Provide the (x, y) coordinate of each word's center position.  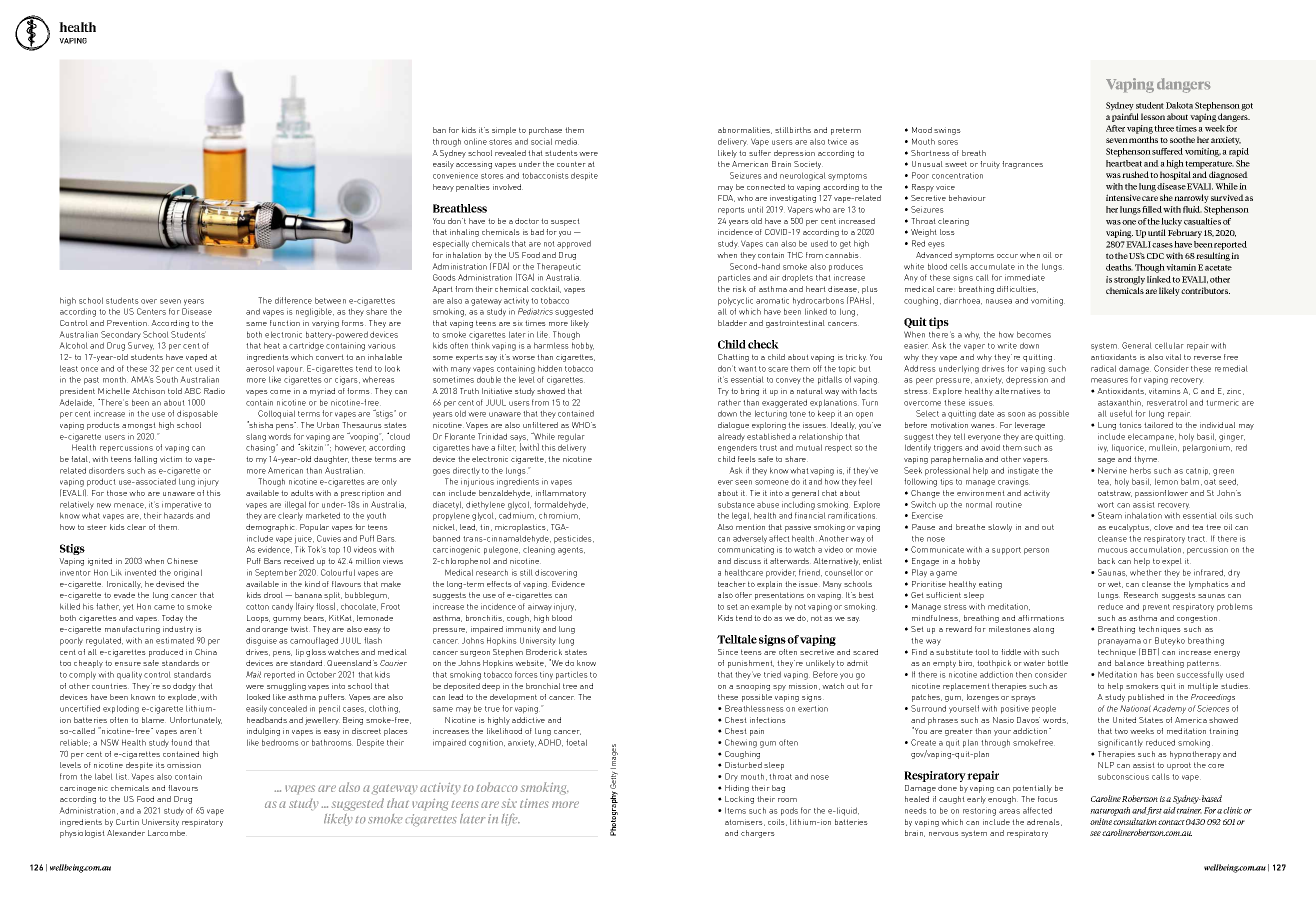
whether (1146, 572)
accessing (474, 165)
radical (1103, 368)
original (188, 573)
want (747, 369)
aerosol (260, 368)
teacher (732, 584)
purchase (545, 131)
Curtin (127, 822)
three (1164, 128)
